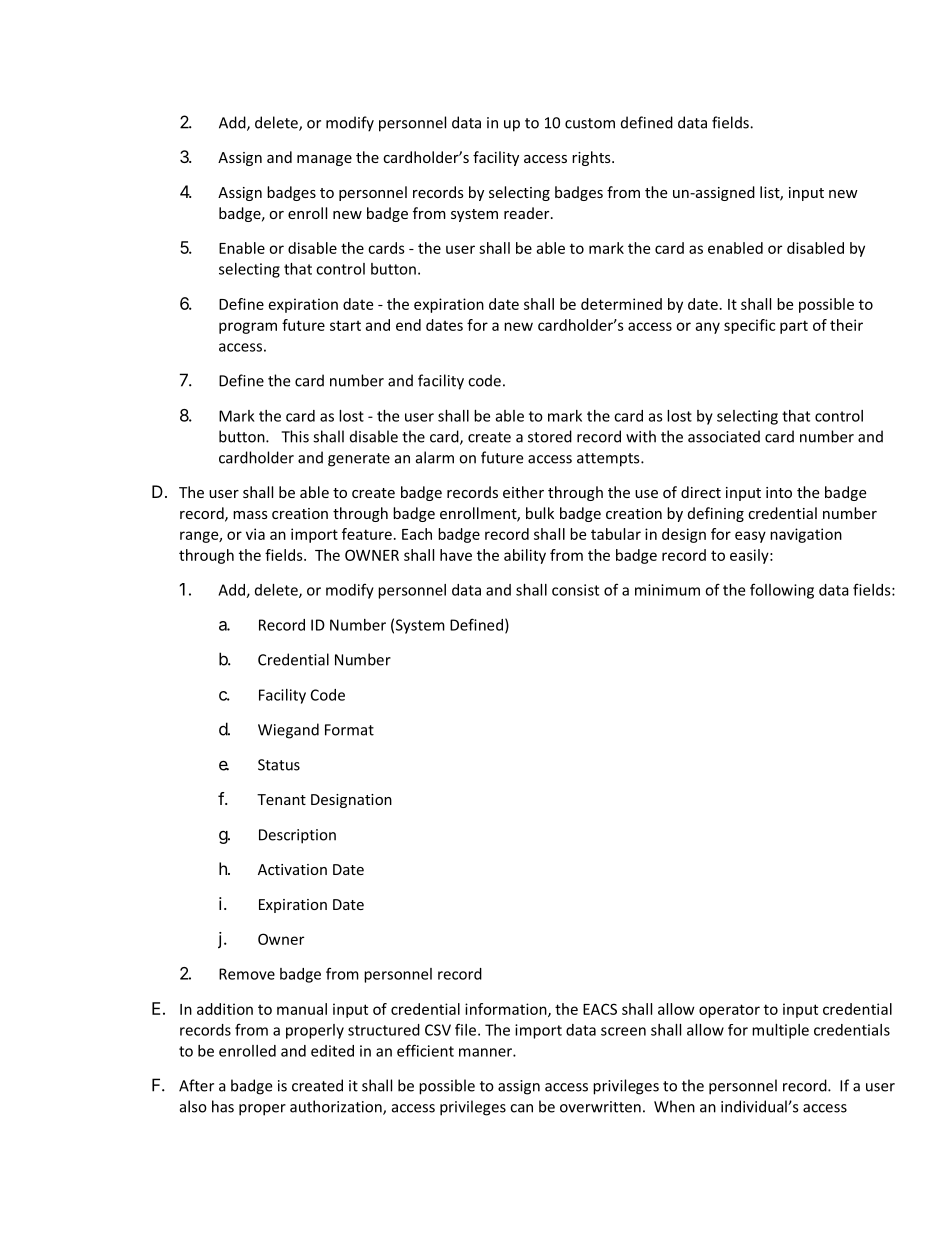  What do you see at coordinates (782, 591) in the screenshot?
I see `following` at bounding box center [782, 591].
